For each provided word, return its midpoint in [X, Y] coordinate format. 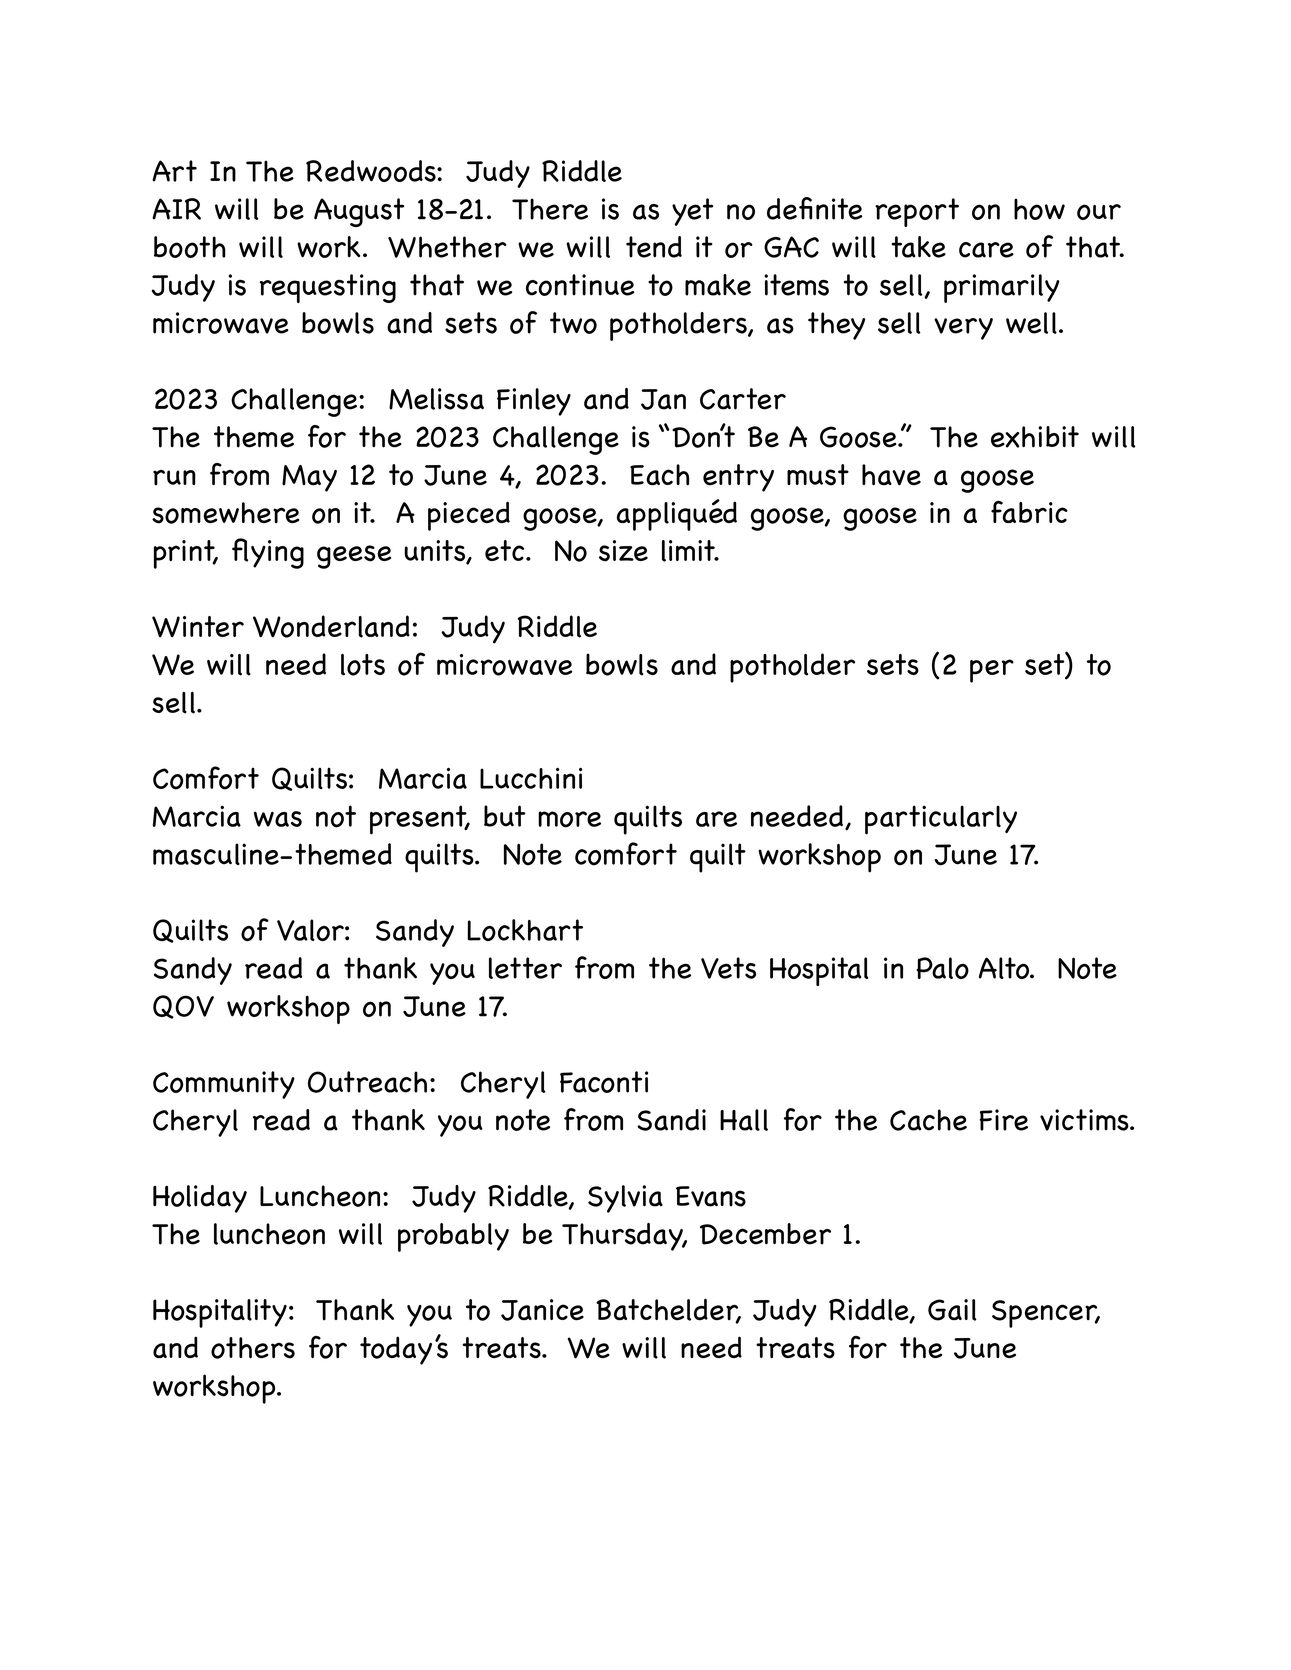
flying [268, 553]
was [278, 819]
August [359, 212]
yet [692, 212]
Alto [1005, 968]
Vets [728, 968]
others [253, 1348]
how [1039, 209]
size [623, 551]
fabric [1029, 512]
